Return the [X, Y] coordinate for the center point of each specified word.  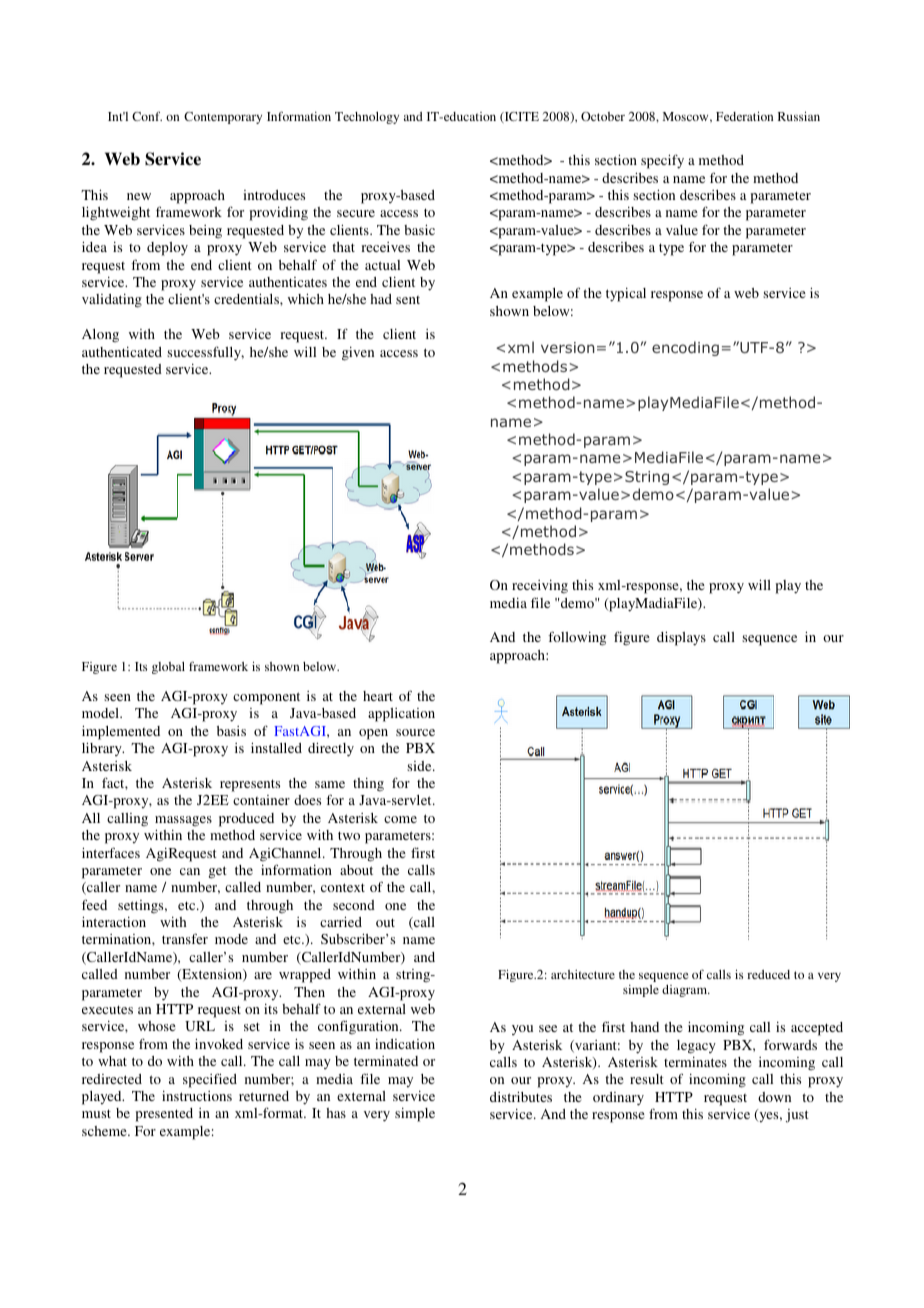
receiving [540, 587]
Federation [744, 116]
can [190, 871]
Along [100, 336]
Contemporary [223, 118]
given [358, 354]
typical [626, 295]
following [577, 638]
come [400, 819]
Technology [367, 118]
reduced [768, 974]
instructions [197, 1096]
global [168, 668]
